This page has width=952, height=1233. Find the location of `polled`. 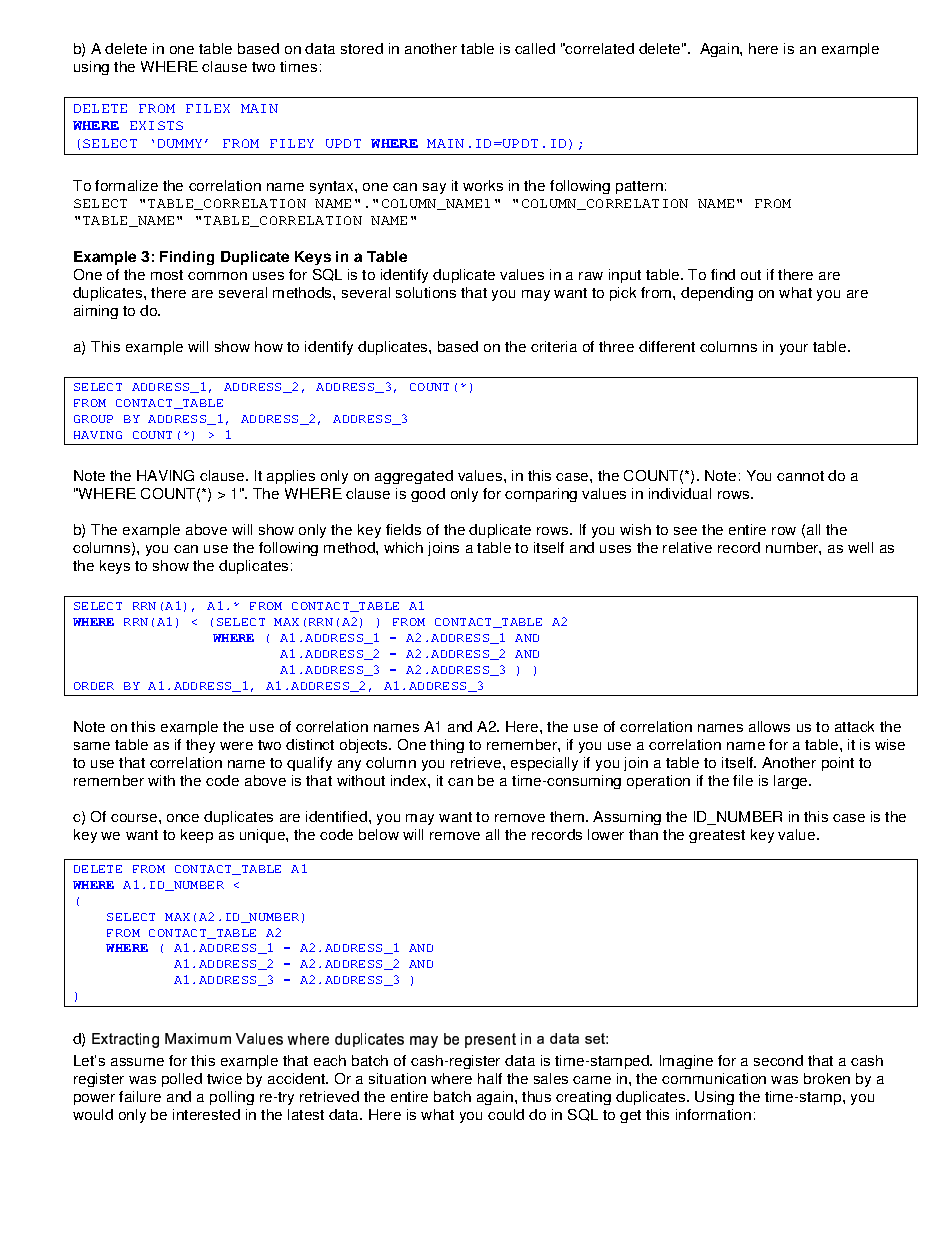

polled is located at coordinates (182, 1080).
